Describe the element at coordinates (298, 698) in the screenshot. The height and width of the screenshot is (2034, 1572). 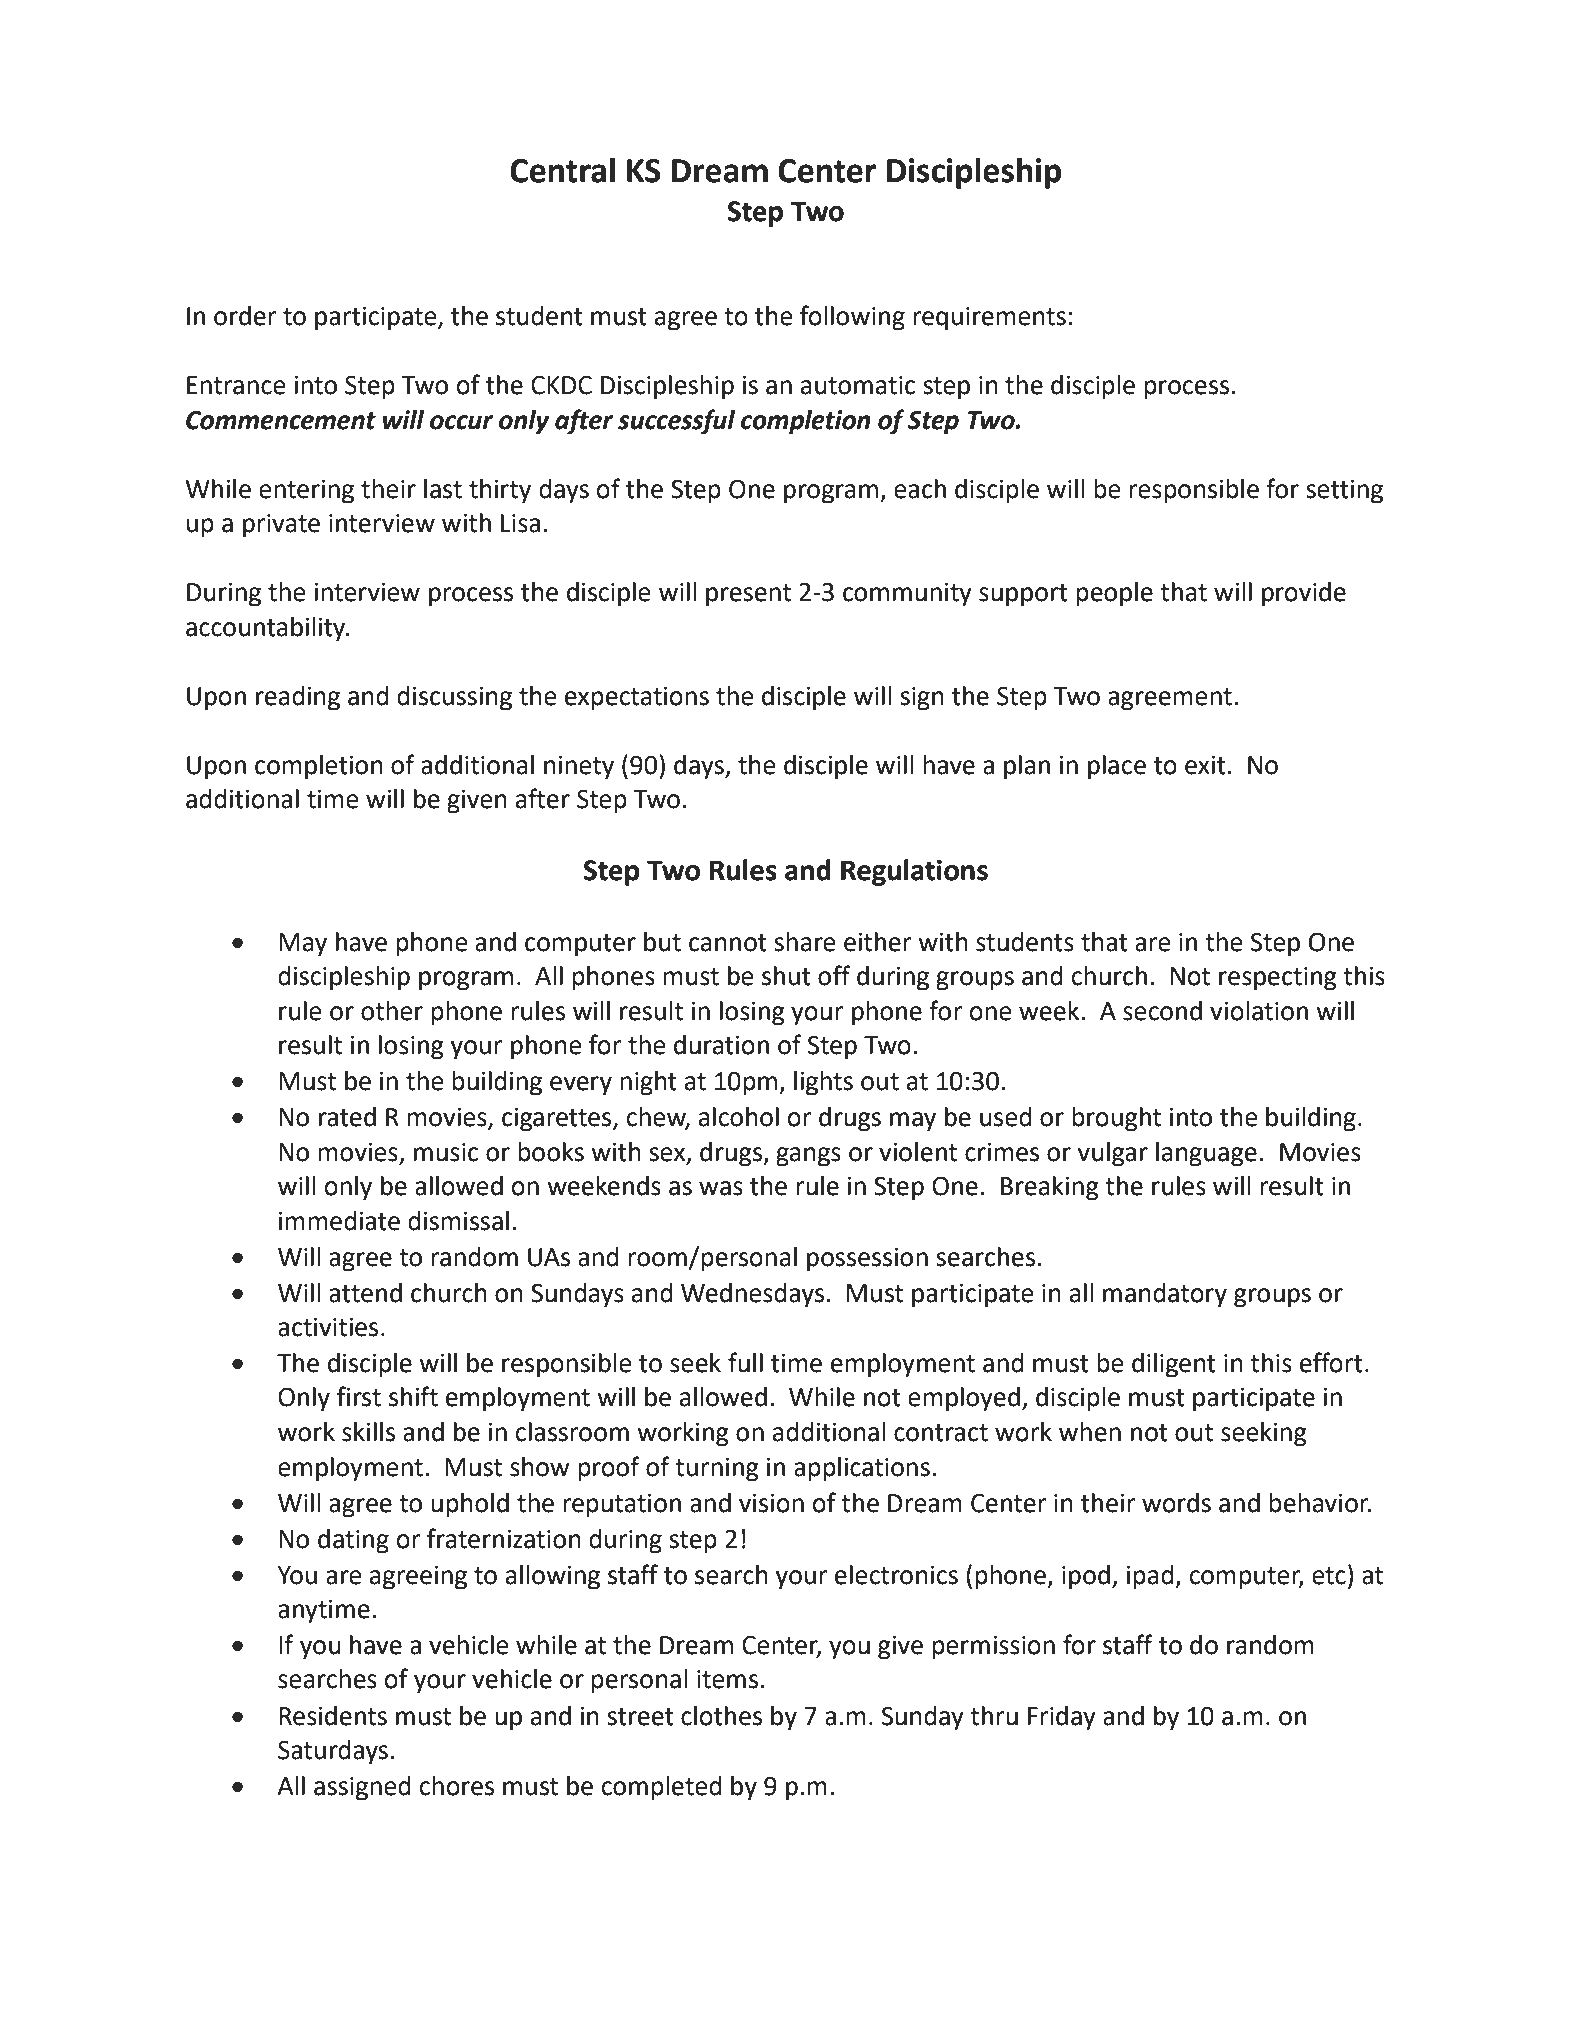
I see `reading` at that location.
